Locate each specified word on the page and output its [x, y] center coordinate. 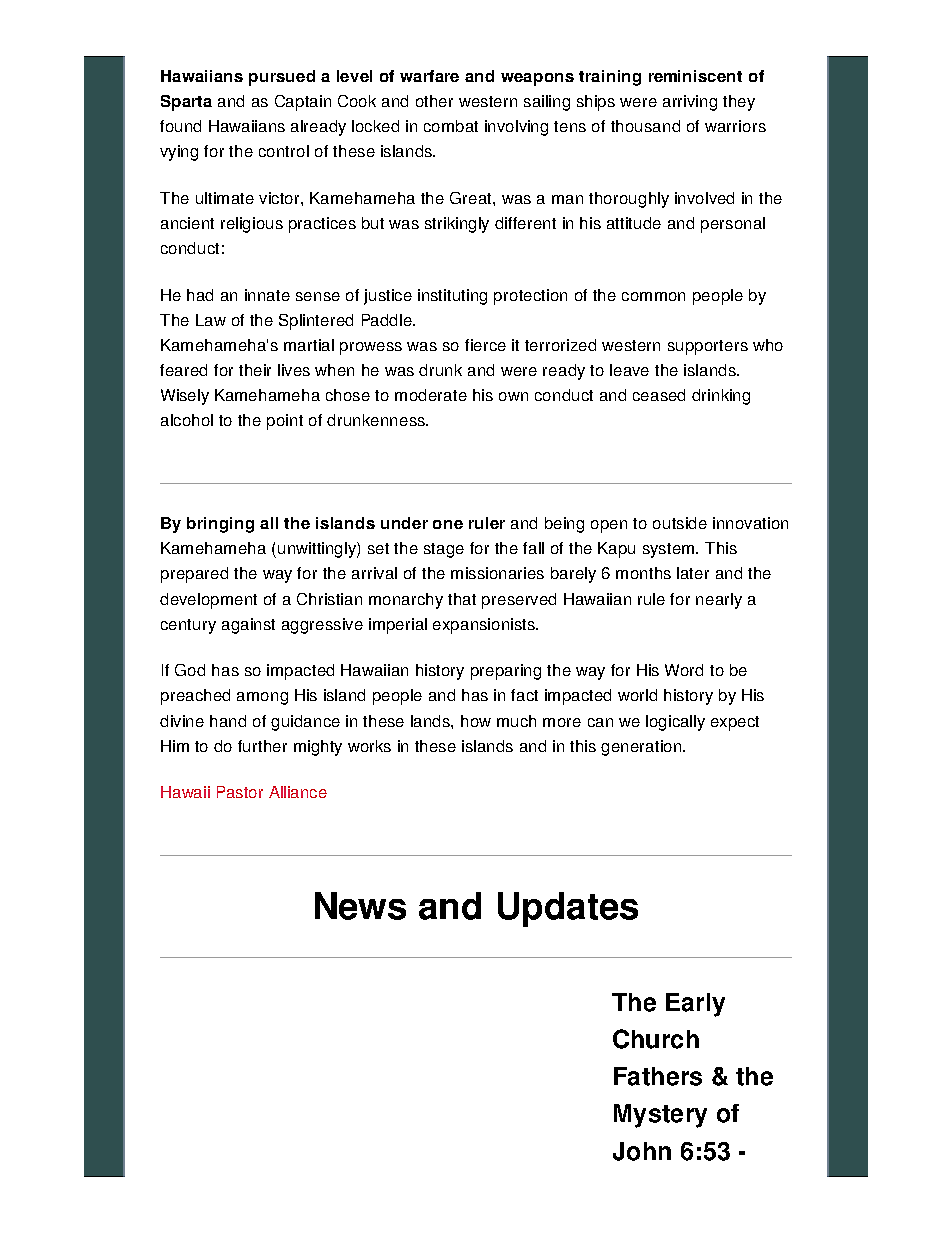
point [285, 422]
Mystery [660, 1116]
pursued [282, 78]
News [360, 906]
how [476, 721]
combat [451, 126]
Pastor [240, 792]
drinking [721, 397]
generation [642, 748]
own [513, 396]
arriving [690, 103]
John [642, 1151]
